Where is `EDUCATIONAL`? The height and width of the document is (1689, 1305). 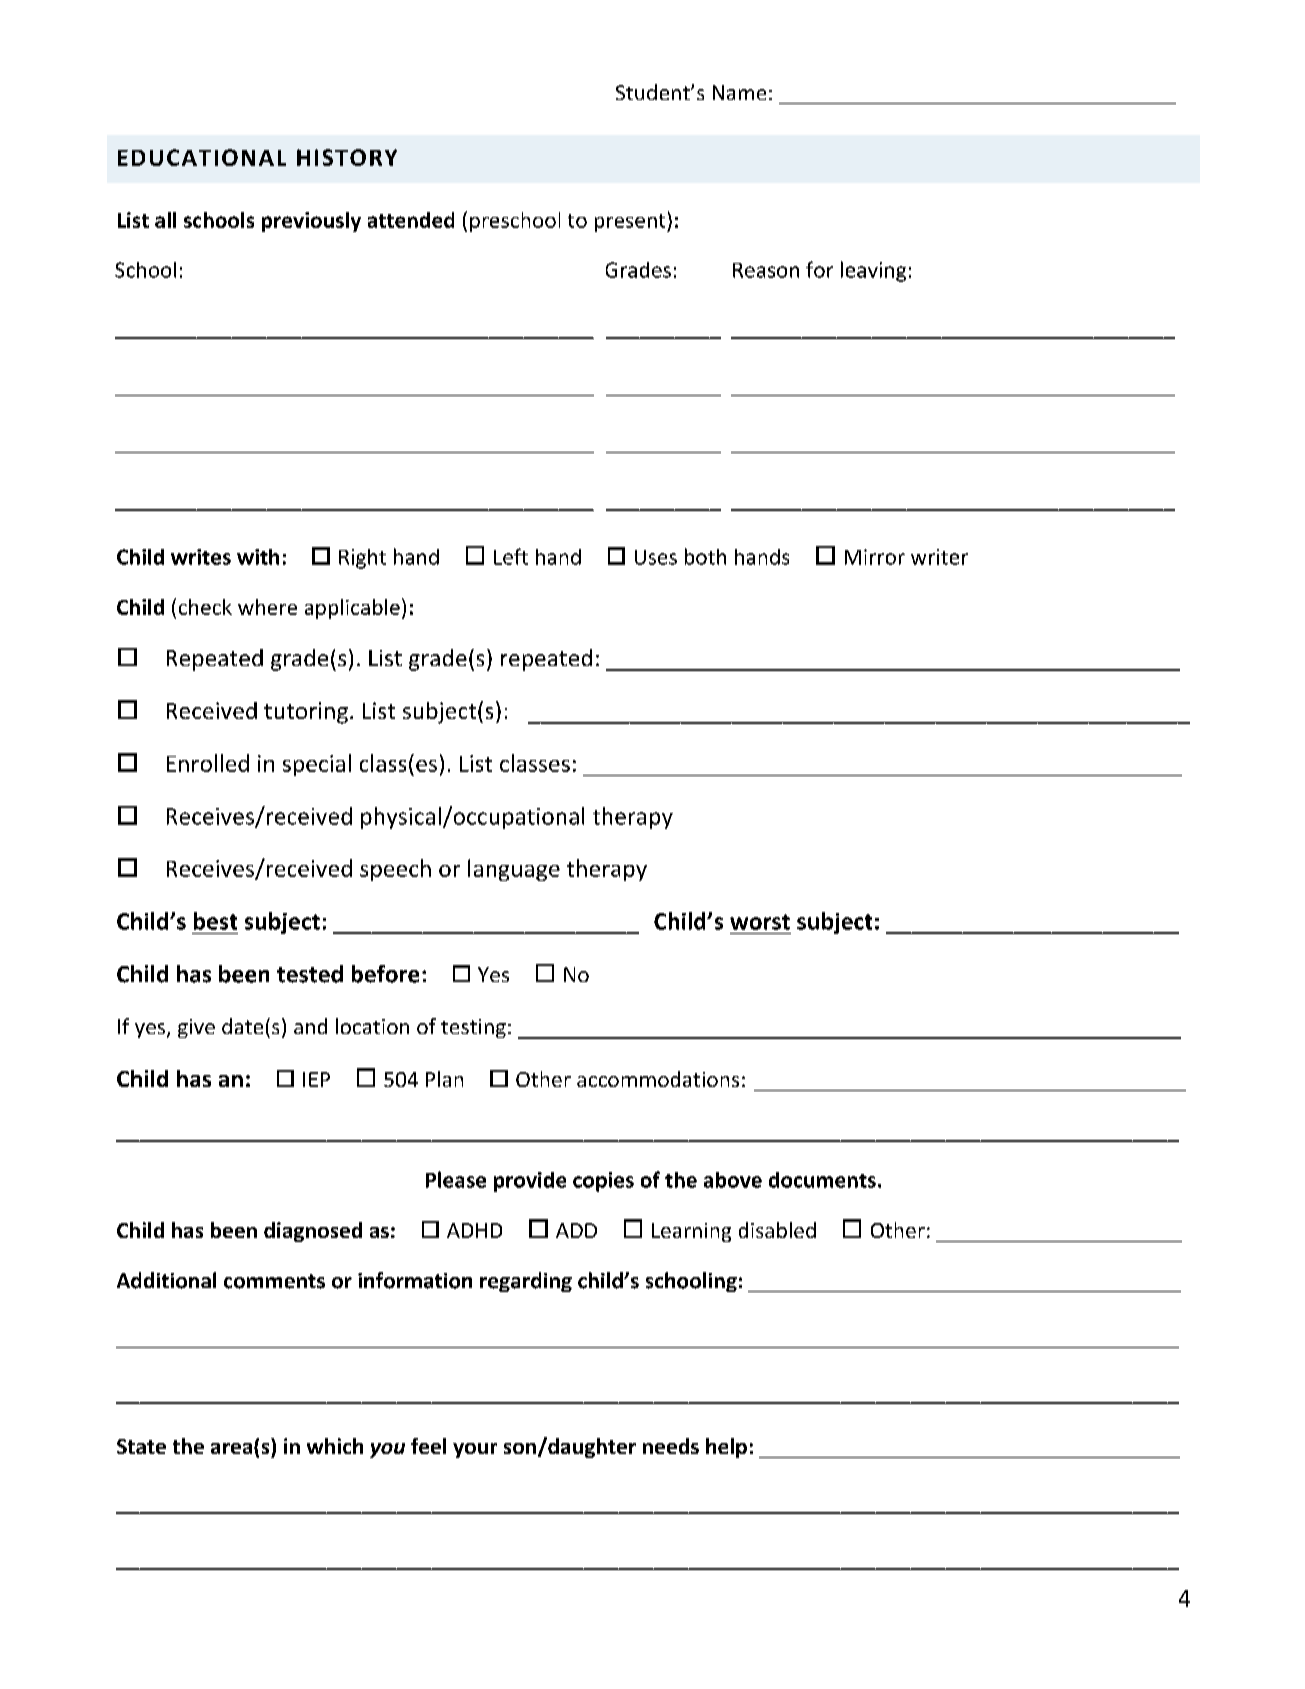 EDUCATIONAL is located at coordinates (202, 157).
